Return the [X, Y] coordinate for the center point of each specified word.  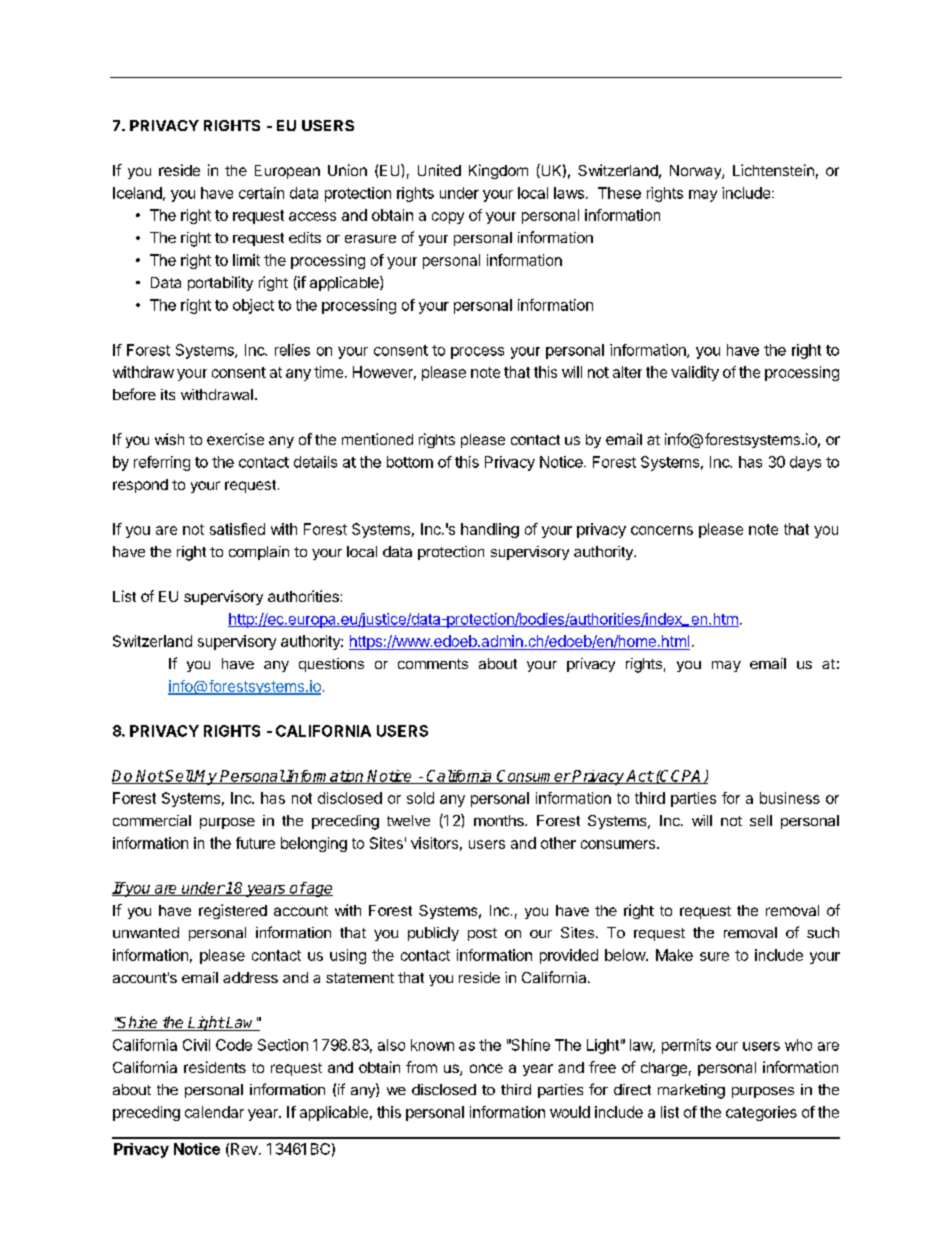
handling [490, 530]
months [500, 820]
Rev [245, 1149]
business [790, 798]
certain [261, 193]
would [570, 1112]
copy [448, 218]
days [805, 463]
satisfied [237, 529]
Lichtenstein [773, 170]
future [255, 843]
